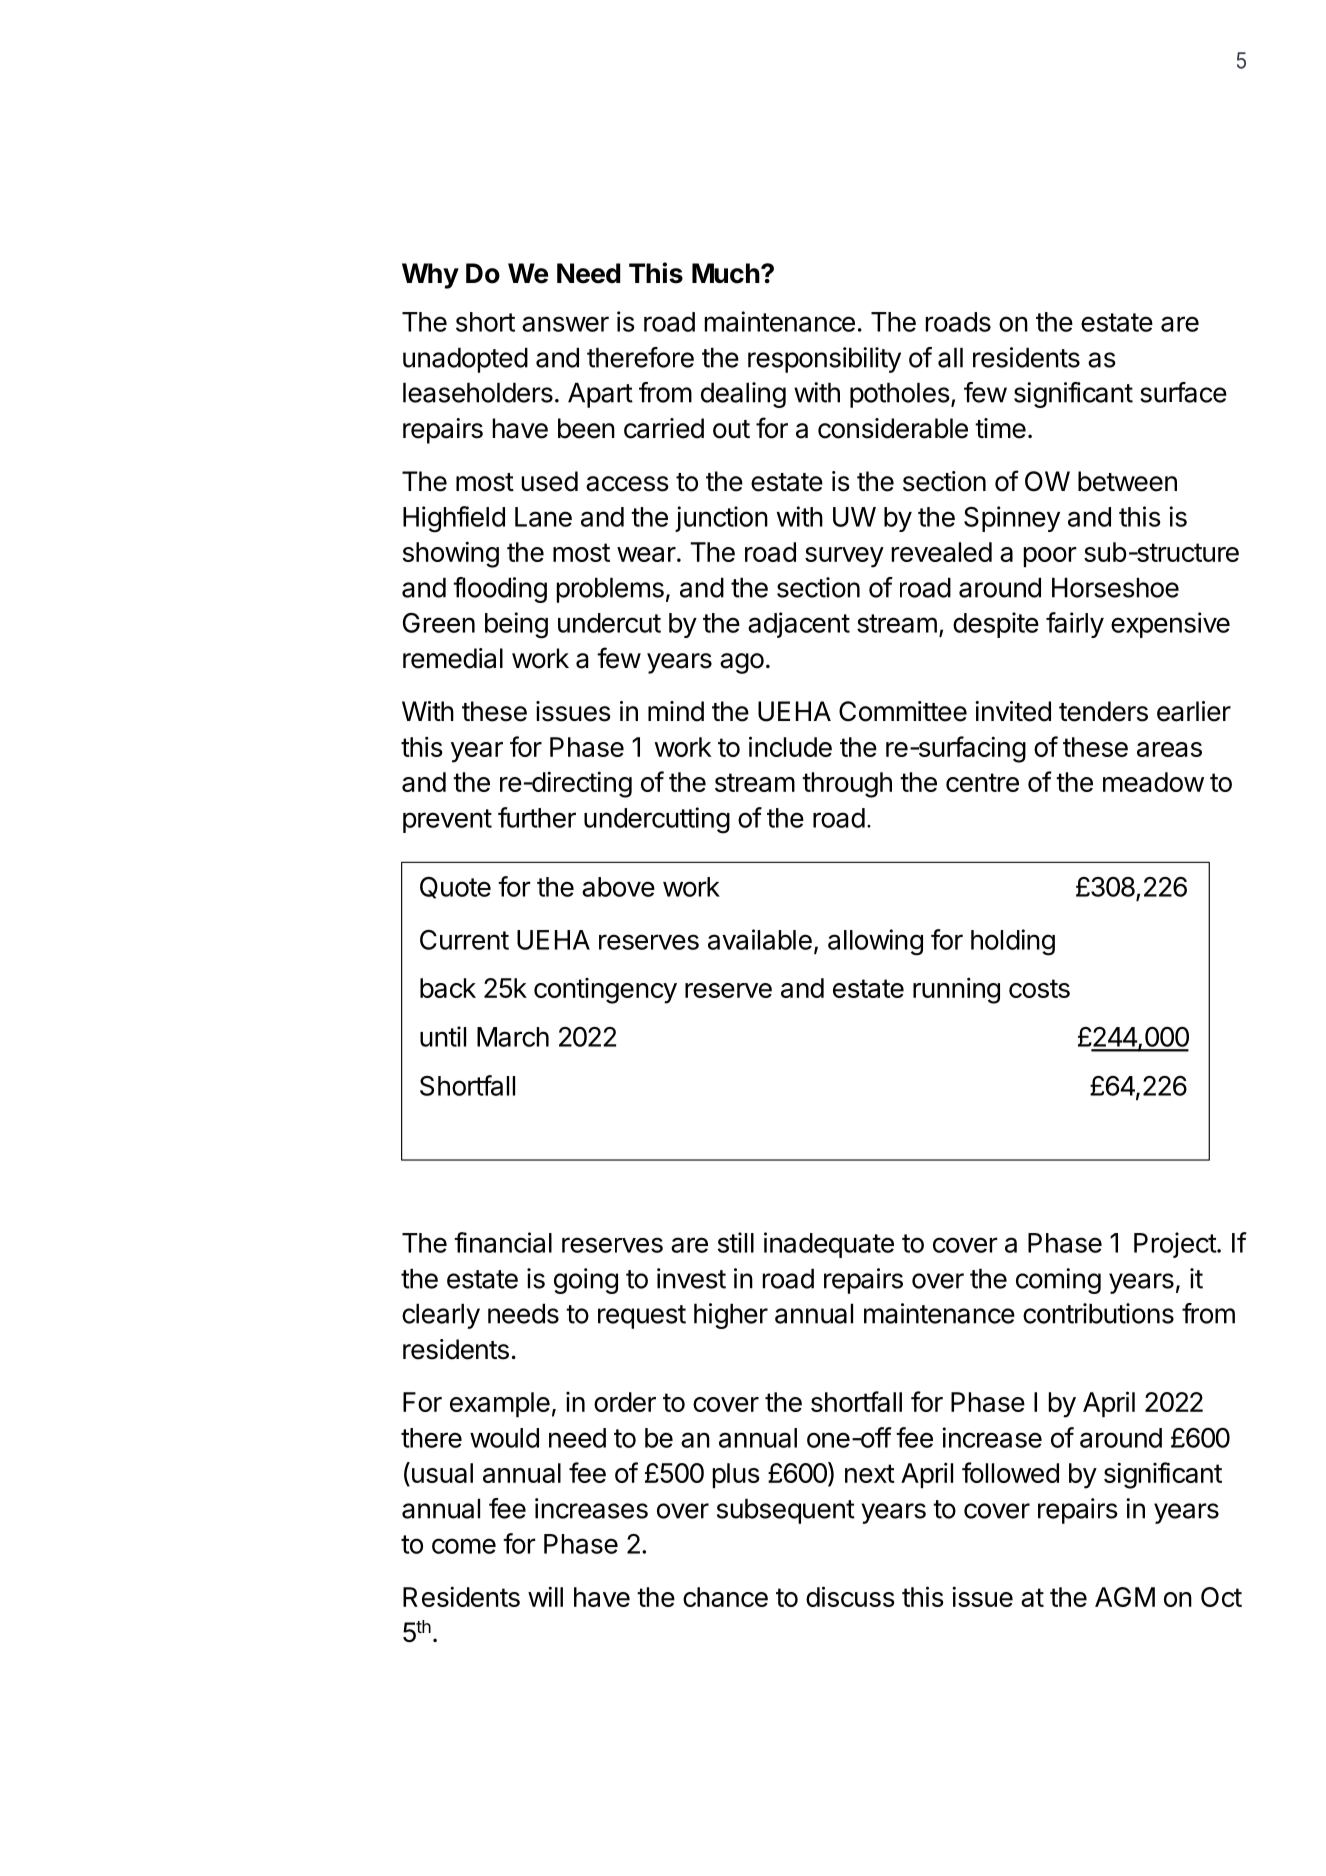  What do you see at coordinates (1039, 988) in the image?
I see `costs` at bounding box center [1039, 988].
